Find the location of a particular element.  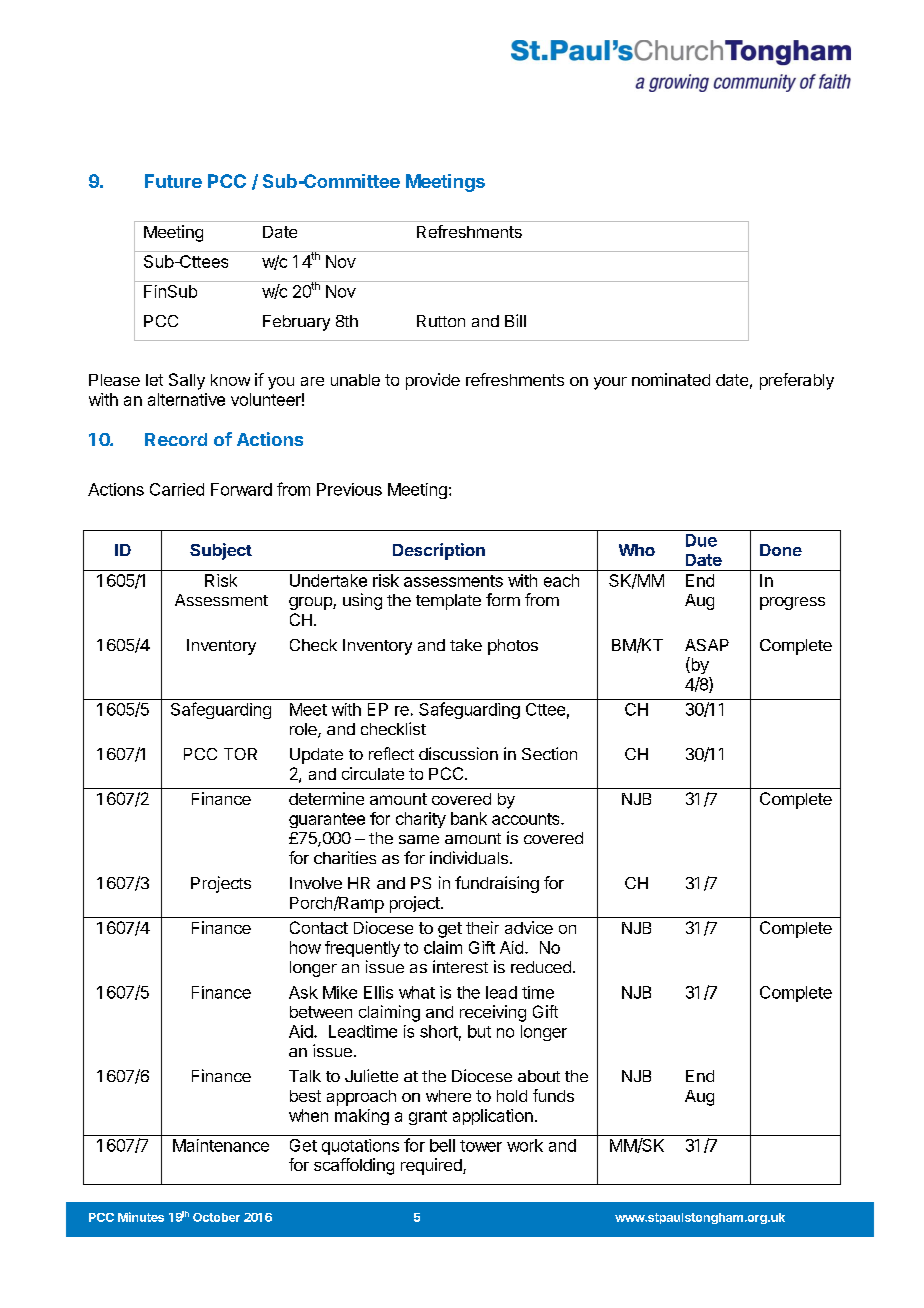

Description is located at coordinates (439, 551).
